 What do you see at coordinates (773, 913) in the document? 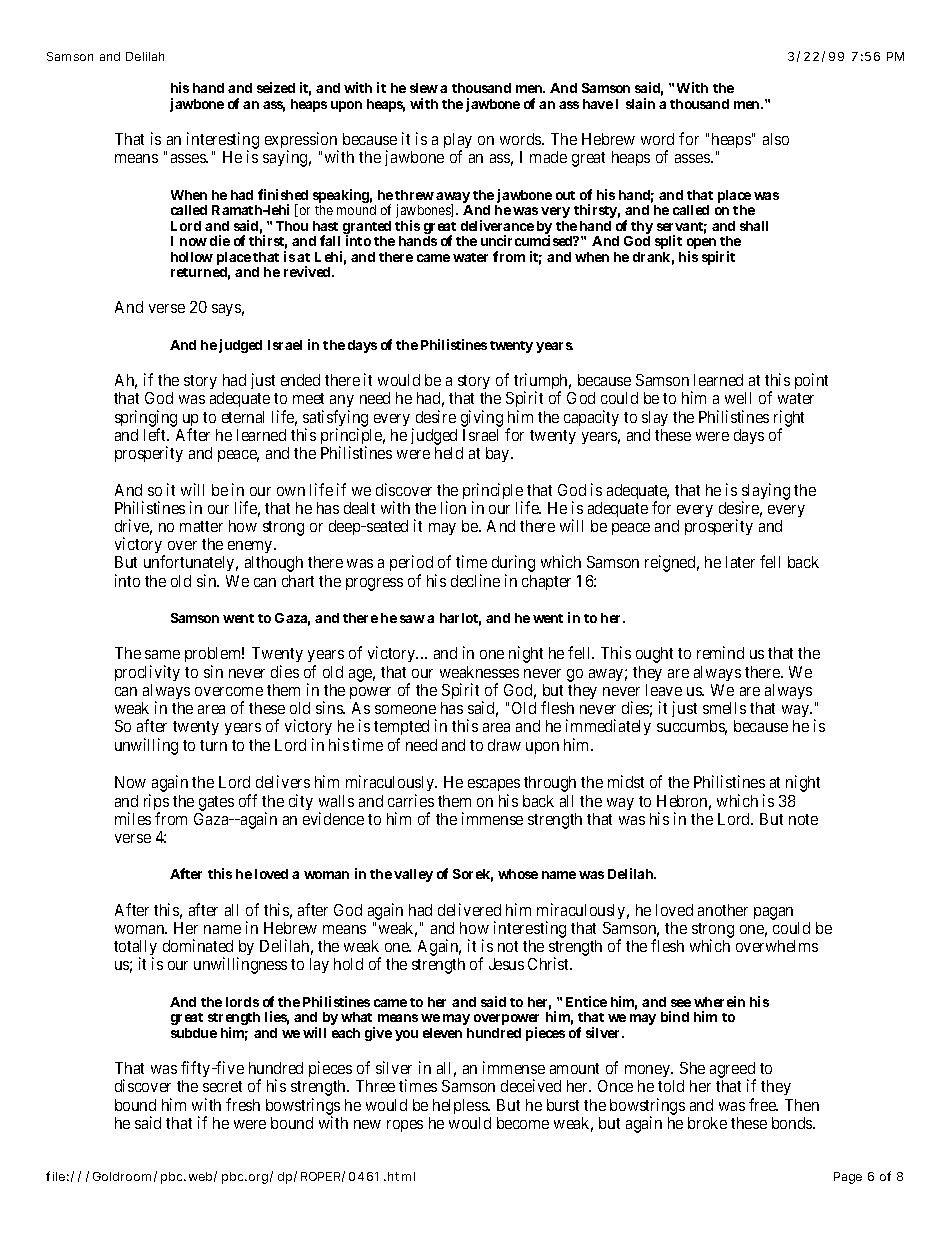
I see `pagan` at bounding box center [773, 913].
